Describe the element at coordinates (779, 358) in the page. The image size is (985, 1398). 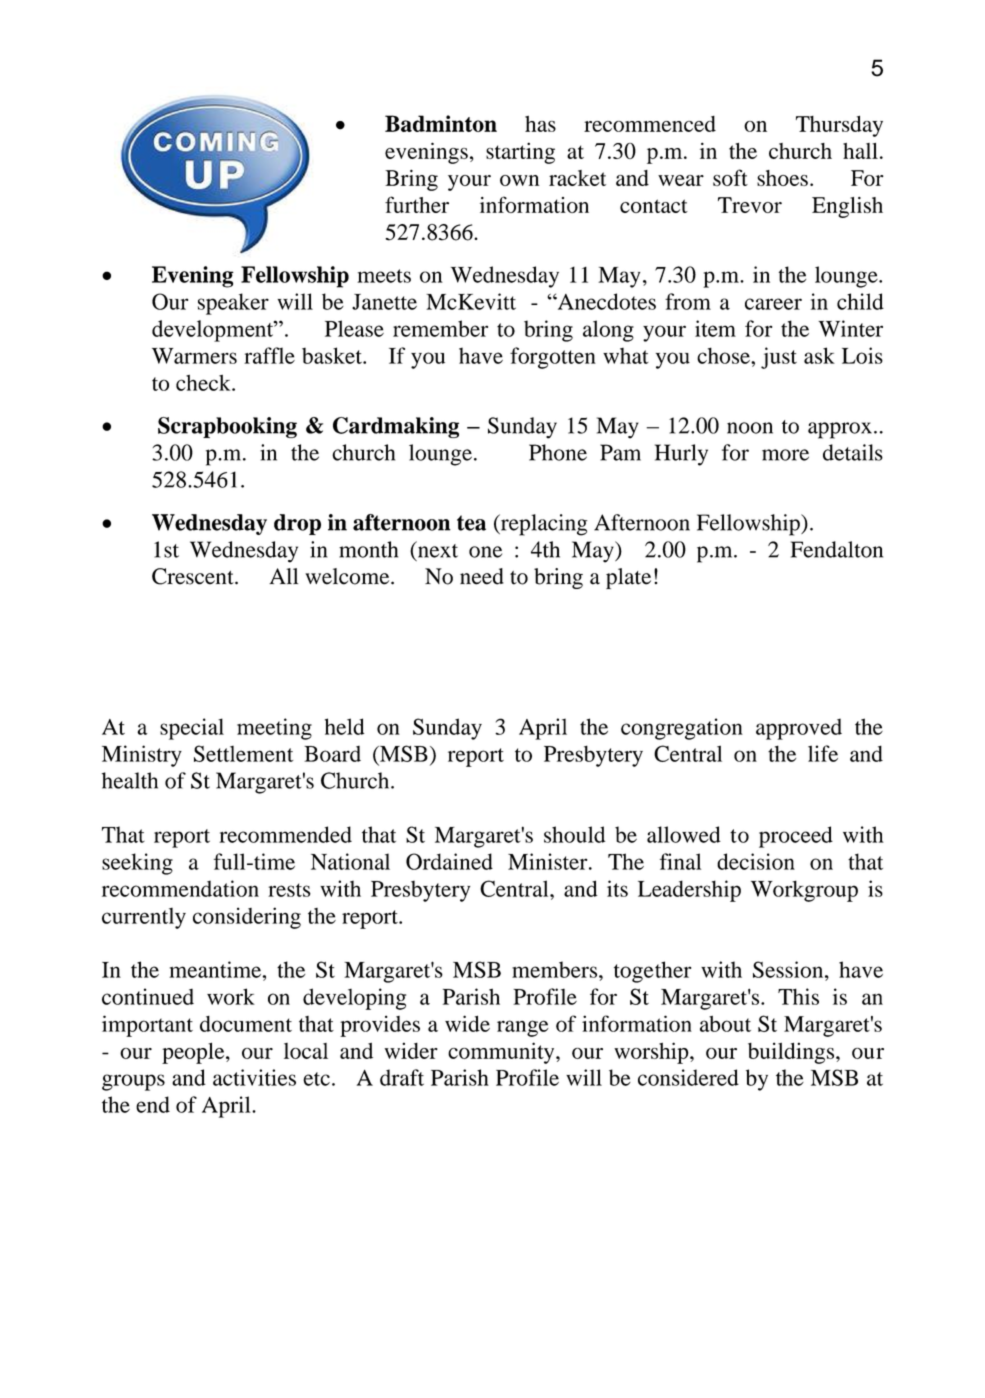
I see `just` at that location.
